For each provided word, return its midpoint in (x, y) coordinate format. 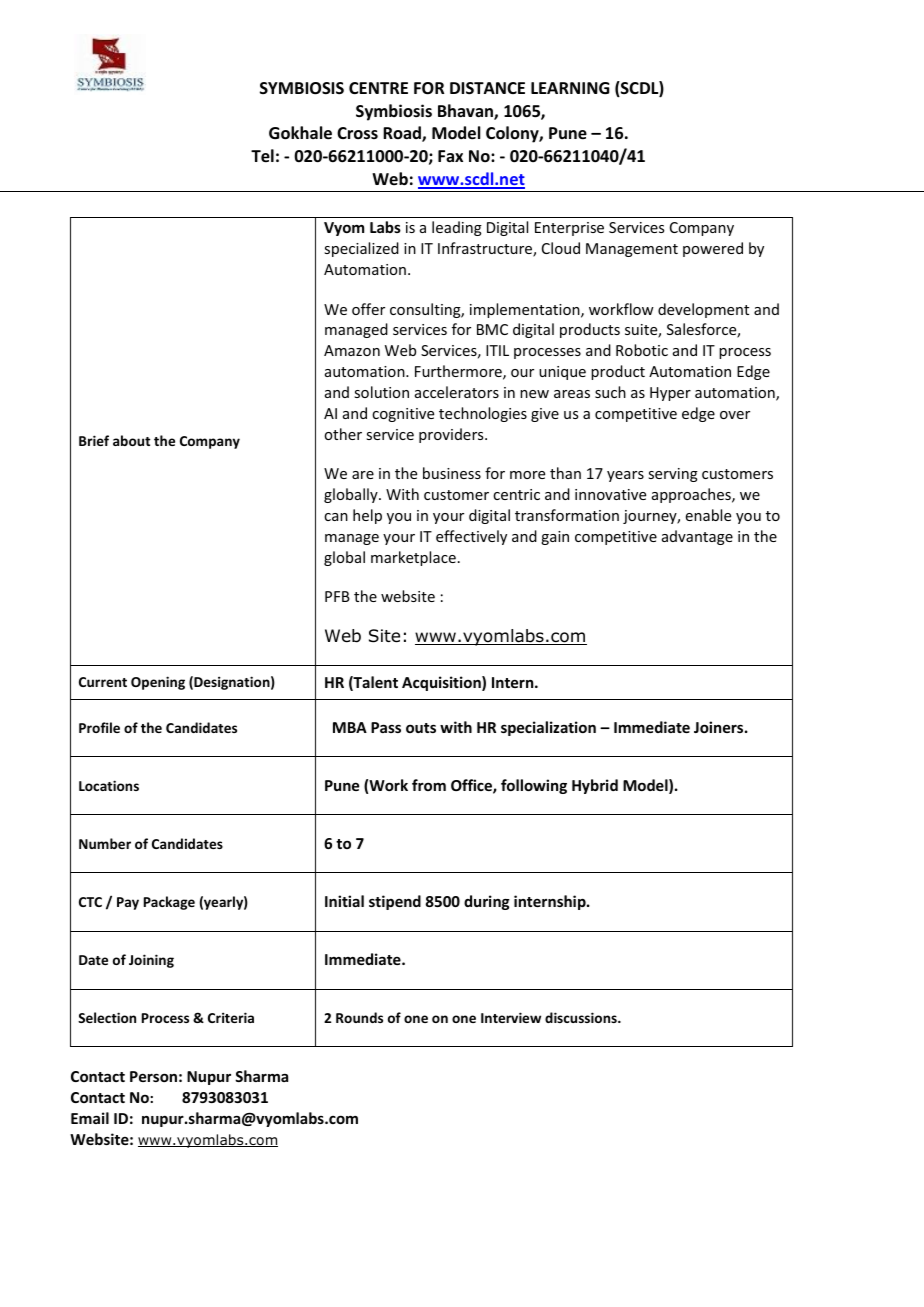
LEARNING (570, 88)
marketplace (413, 558)
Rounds (359, 1017)
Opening (158, 683)
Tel (262, 156)
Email (90, 1118)
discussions (582, 1017)
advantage (697, 537)
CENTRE (378, 88)
